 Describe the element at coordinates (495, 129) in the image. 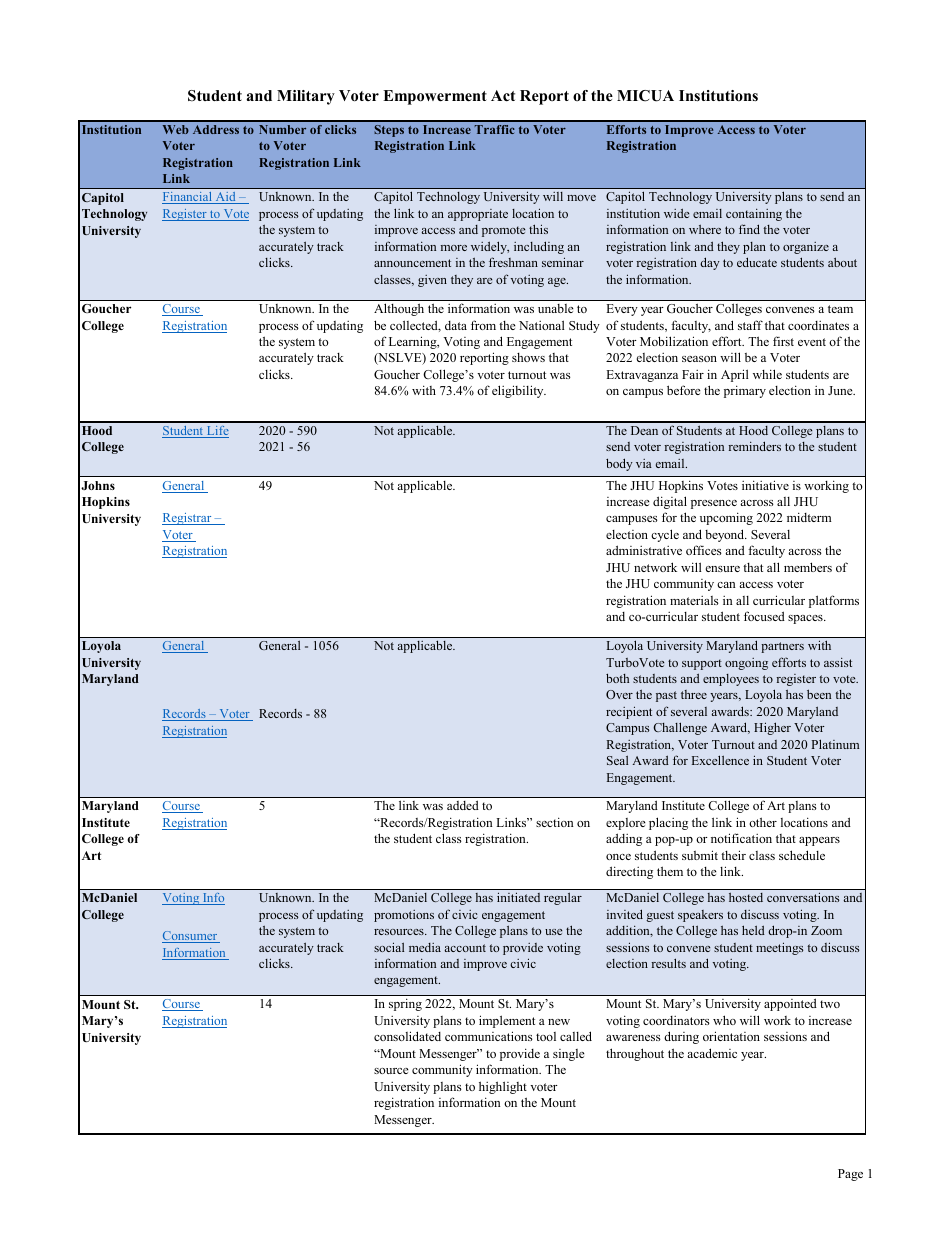

I see `Traffic` at that location.
